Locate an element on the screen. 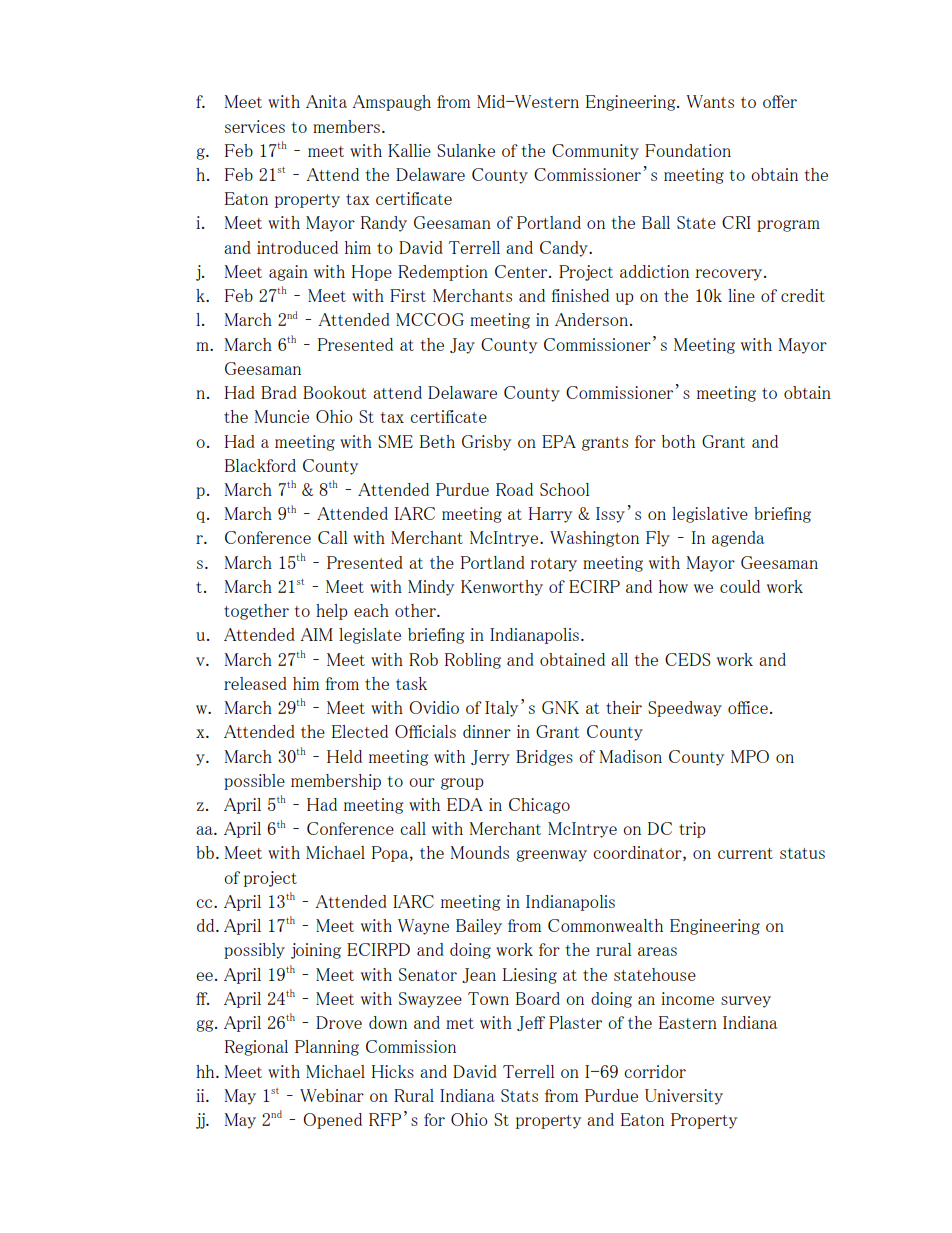 The image size is (952, 1233). Anita is located at coordinates (326, 101).
